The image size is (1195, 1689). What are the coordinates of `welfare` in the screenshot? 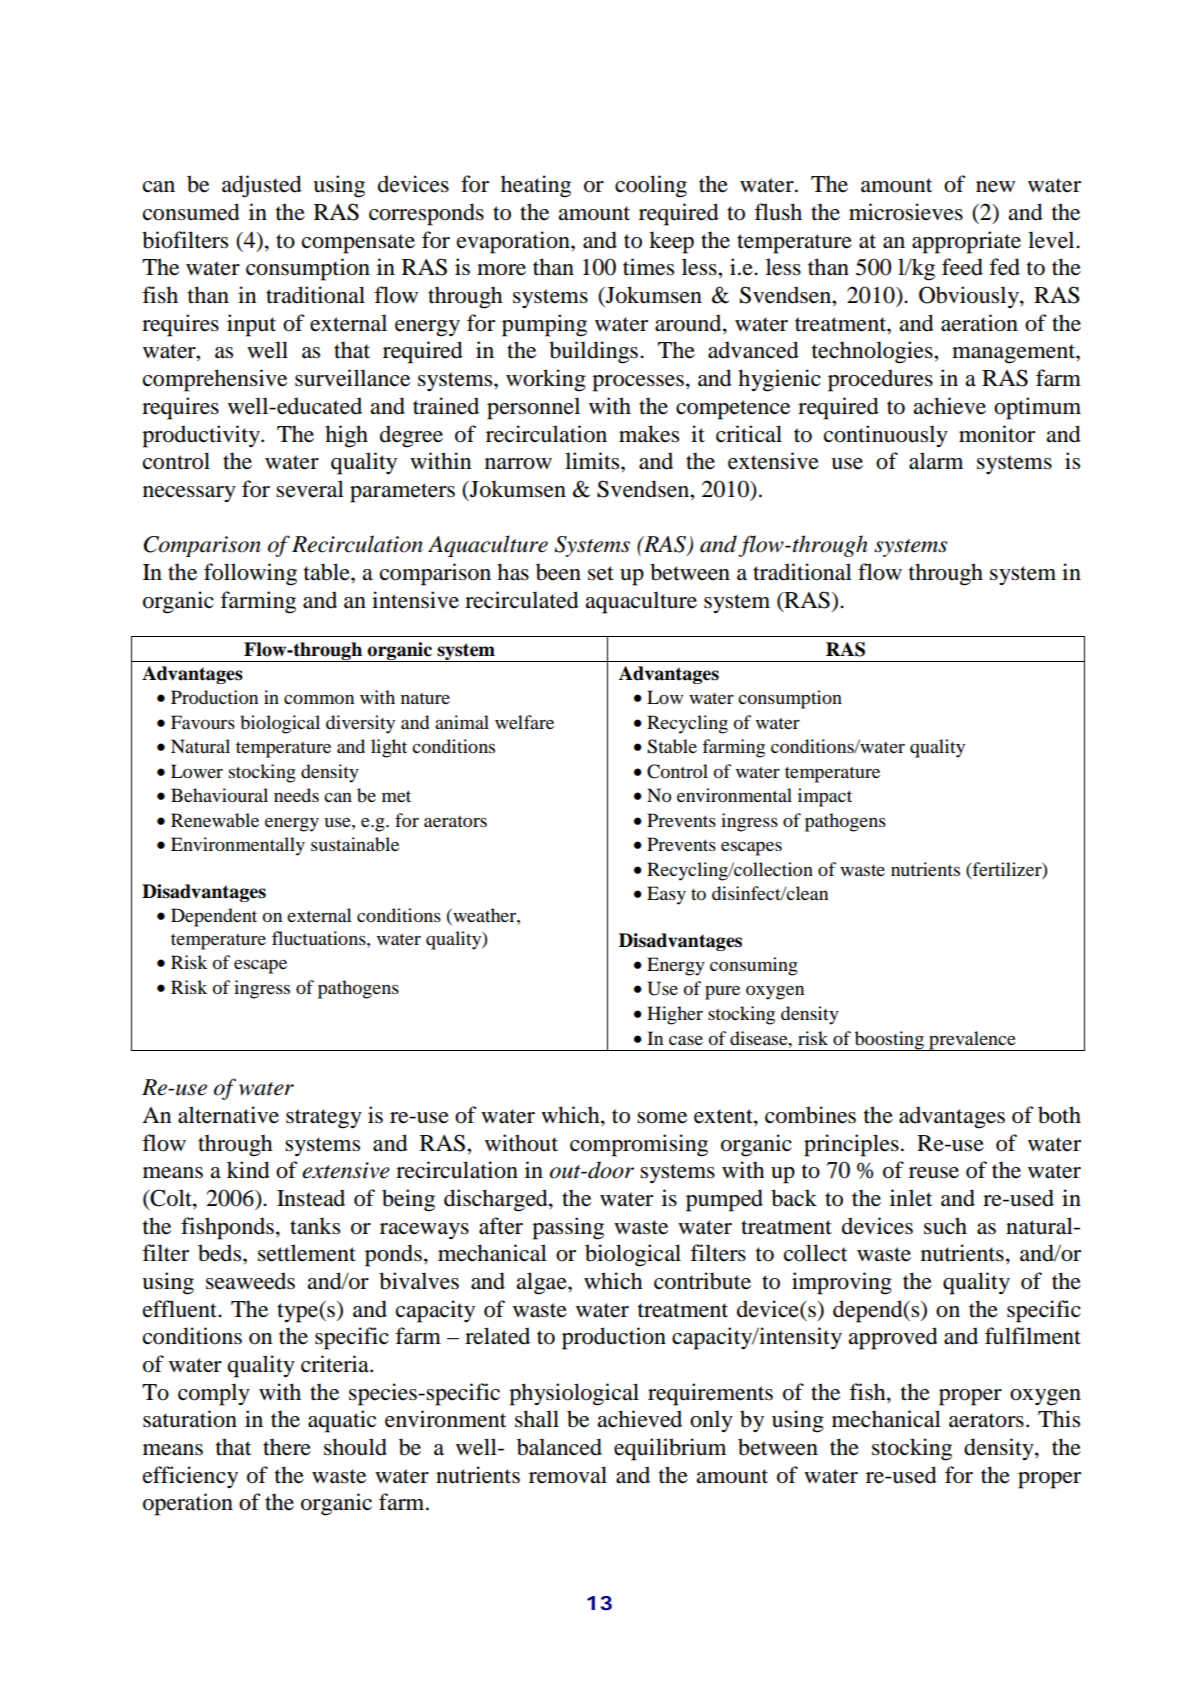 It's located at (524, 722).
